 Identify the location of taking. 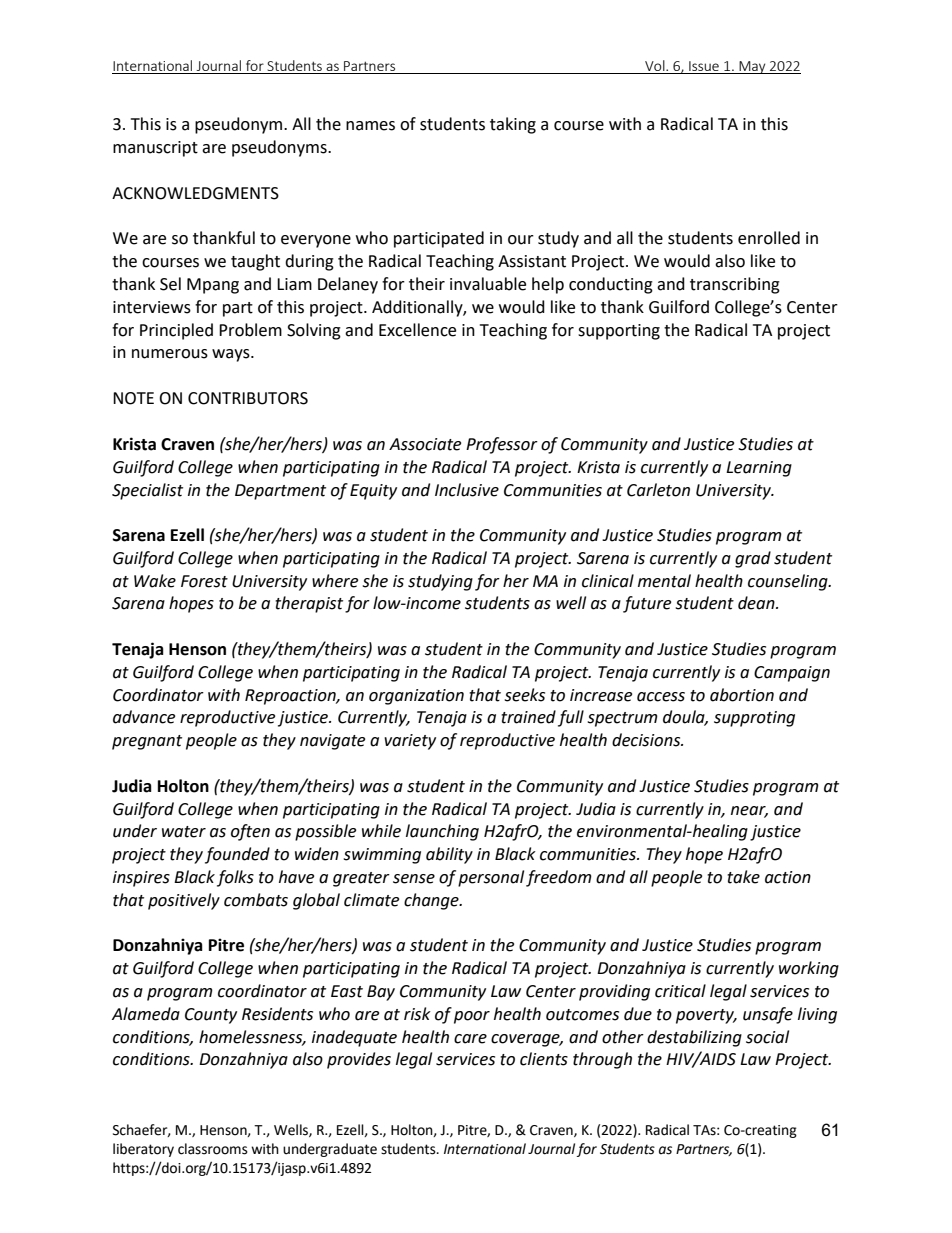
(513, 125).
